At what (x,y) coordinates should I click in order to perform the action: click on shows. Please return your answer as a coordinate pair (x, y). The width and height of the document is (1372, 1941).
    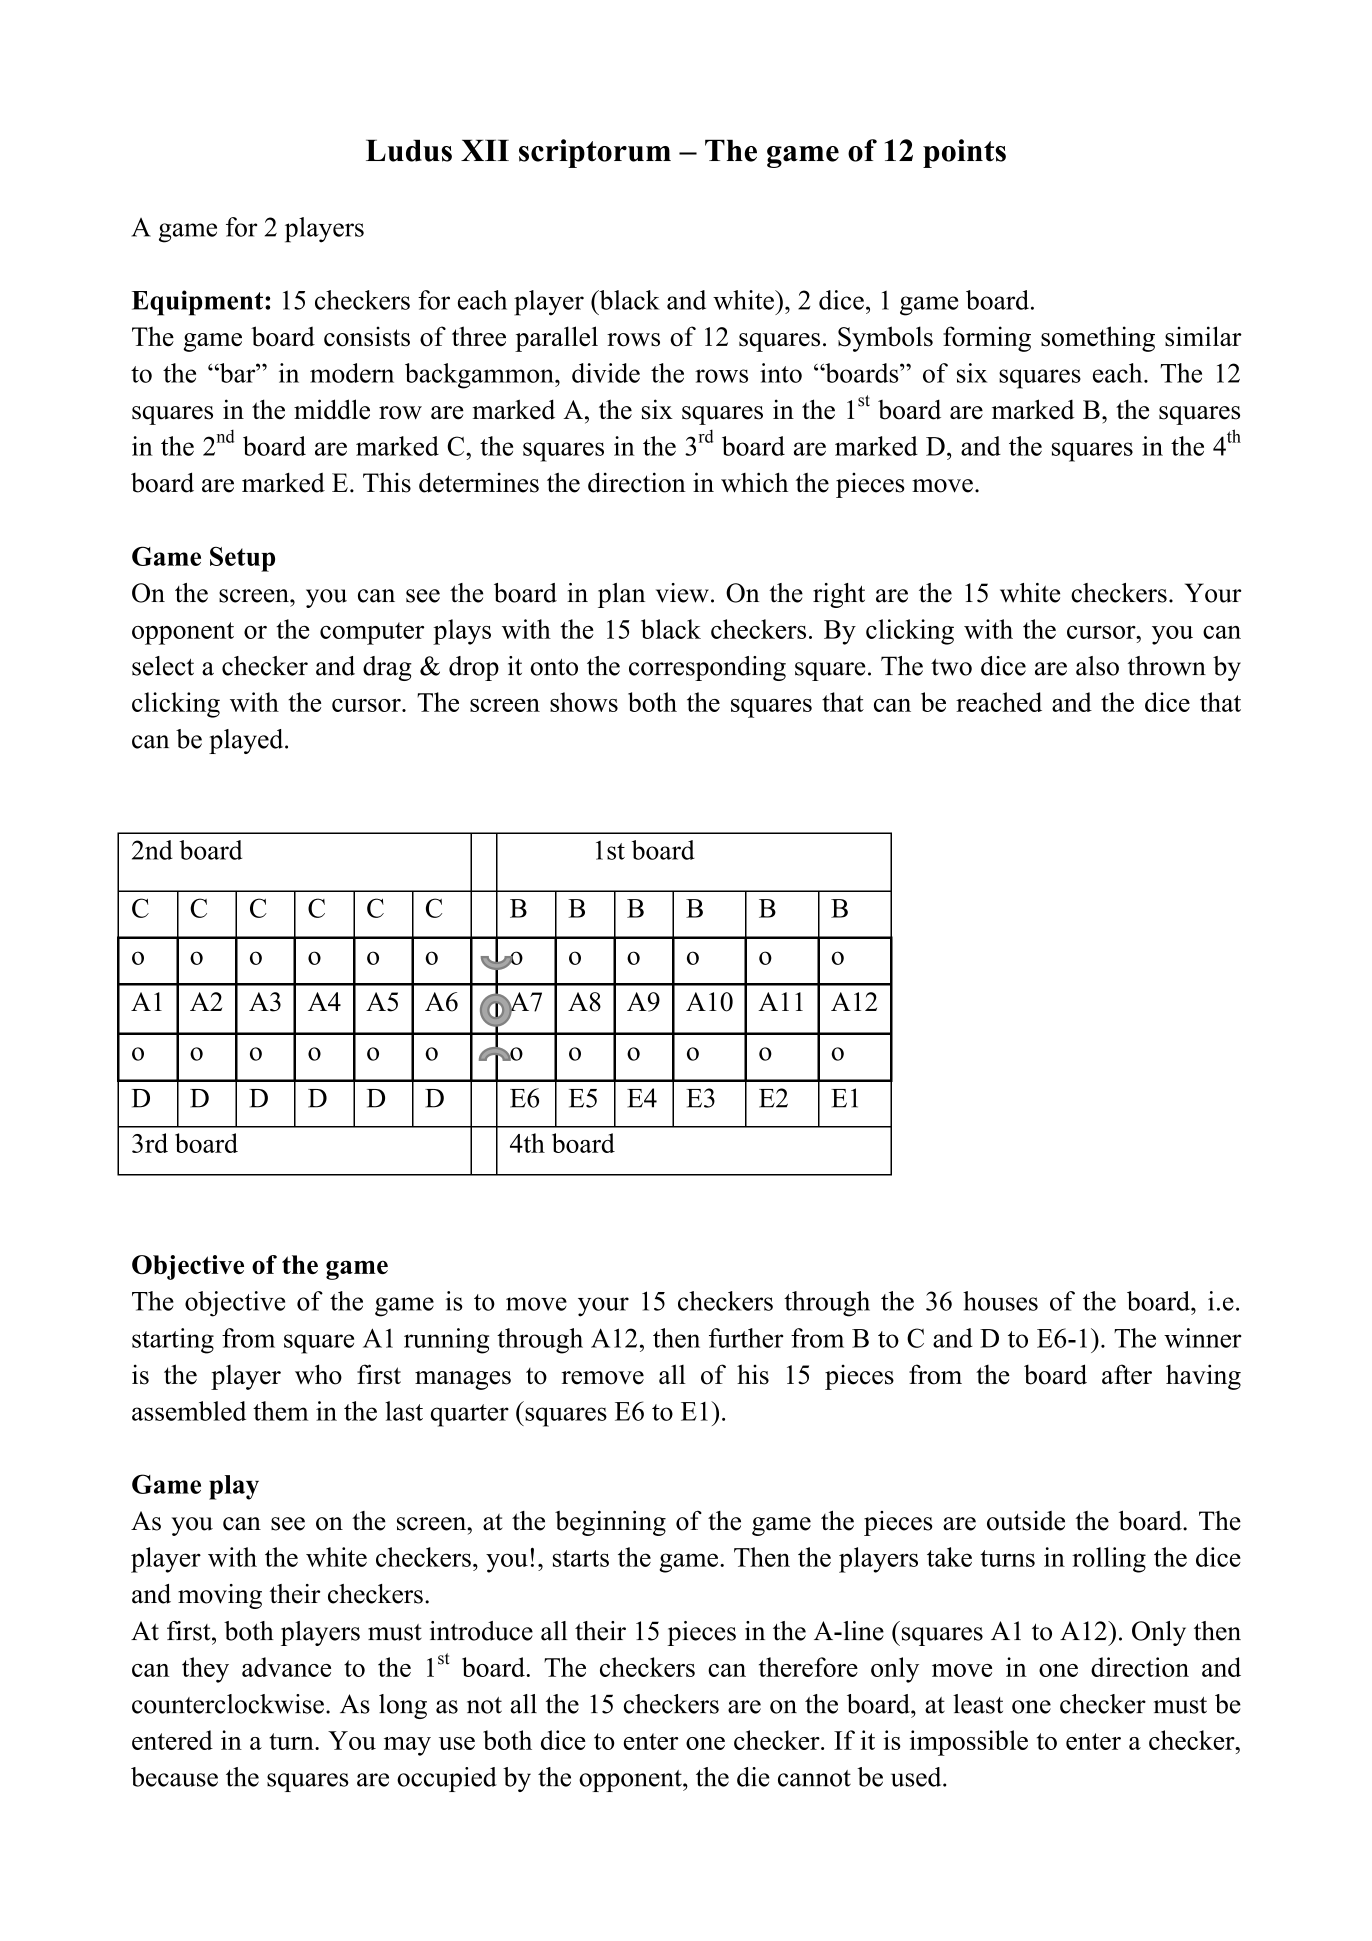
    Looking at the image, I should click on (584, 702).
